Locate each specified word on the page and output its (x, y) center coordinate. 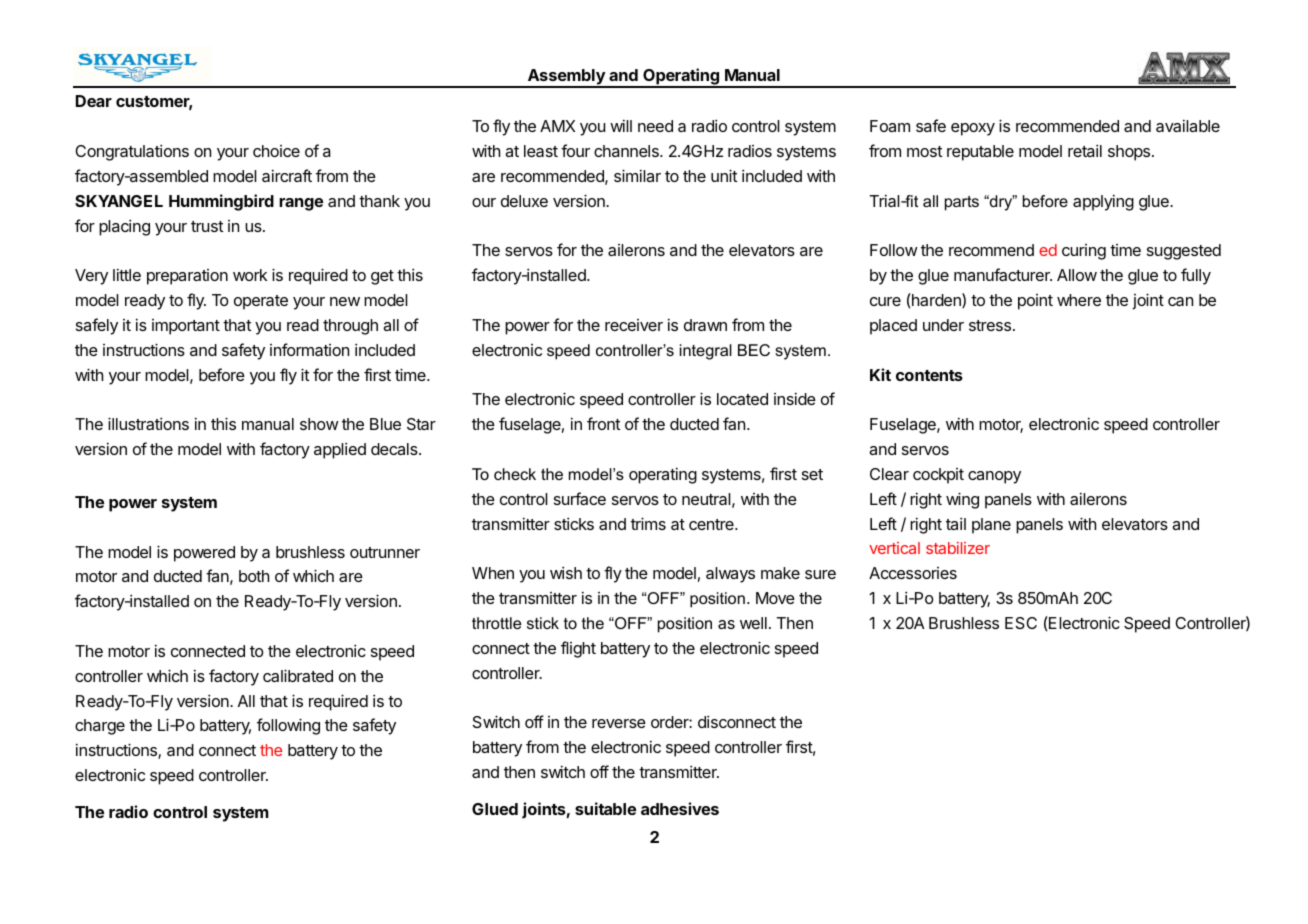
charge (100, 727)
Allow (1077, 275)
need (655, 126)
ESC (1021, 623)
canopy (994, 477)
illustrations (148, 423)
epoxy (973, 129)
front (603, 423)
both (254, 576)
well (753, 623)
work (250, 275)
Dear (94, 101)
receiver (634, 325)
